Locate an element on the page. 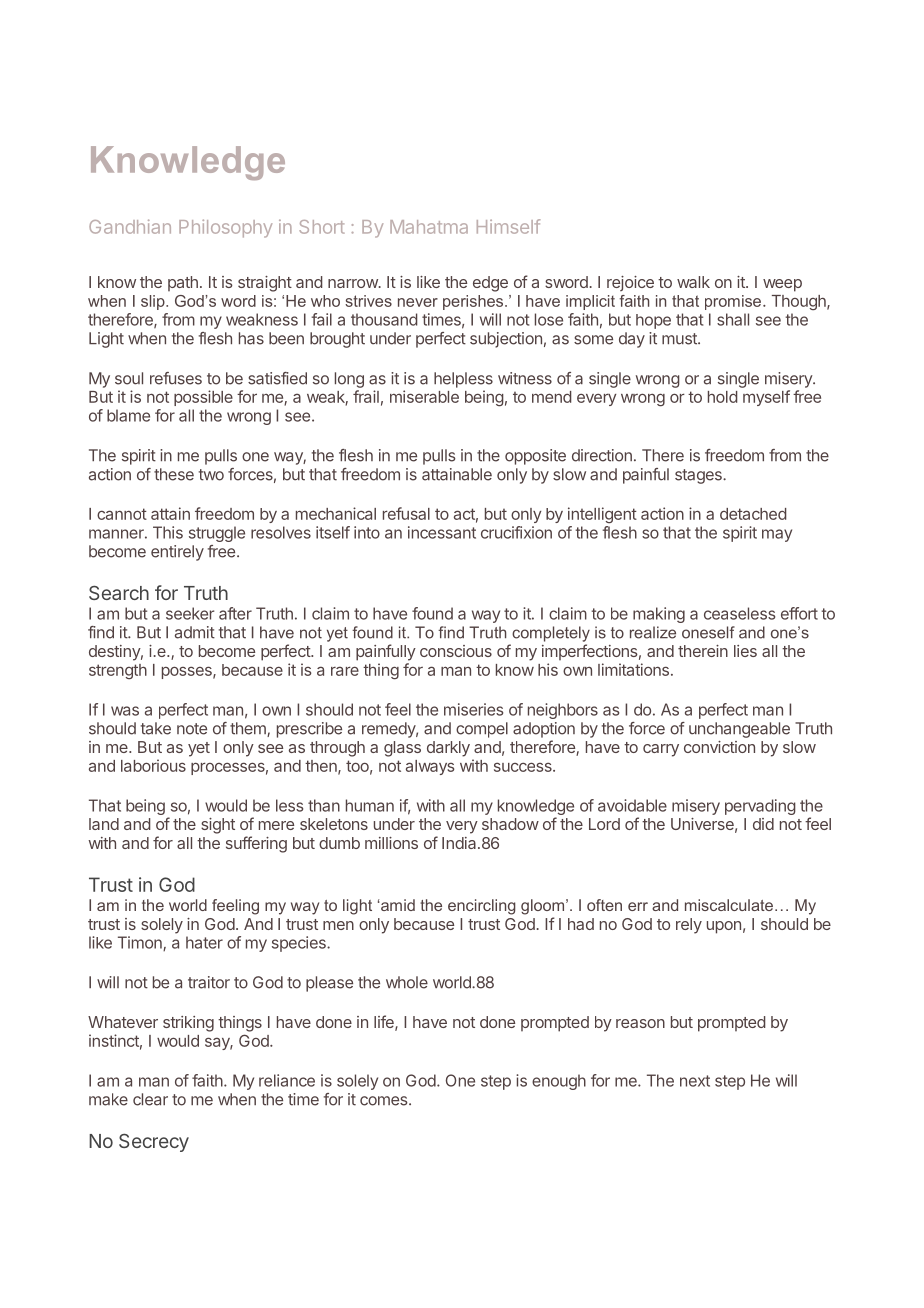 Image resolution: width=924 pixels, height=1308 pixels. miscalculate is located at coordinates (729, 905).
